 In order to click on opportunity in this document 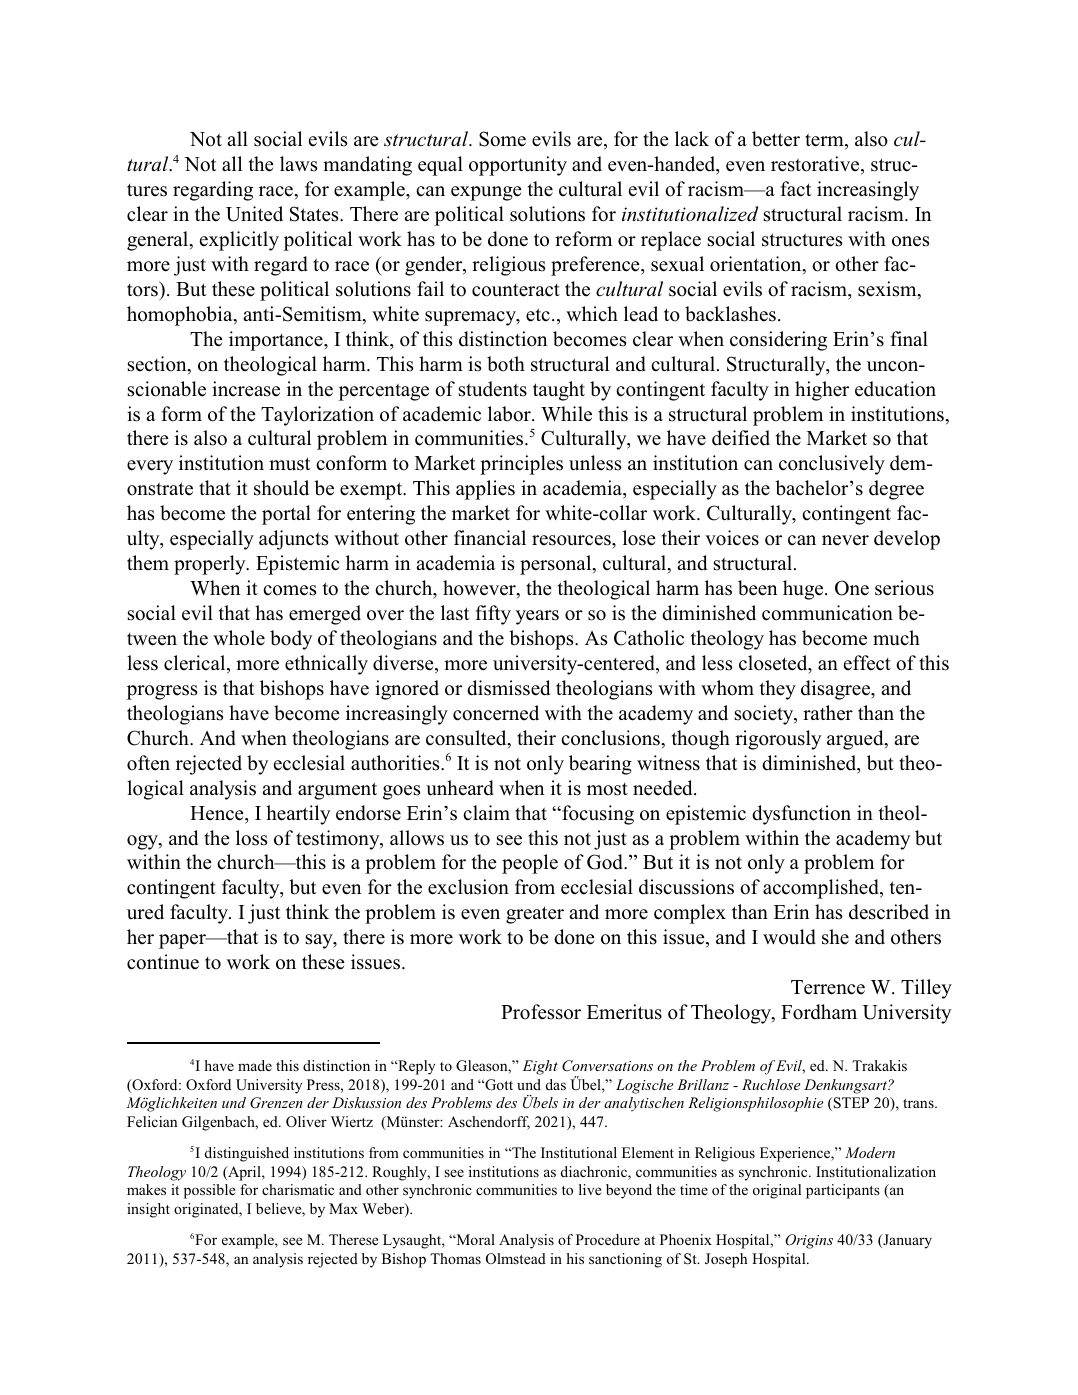, I will do `click(518, 166)`.
